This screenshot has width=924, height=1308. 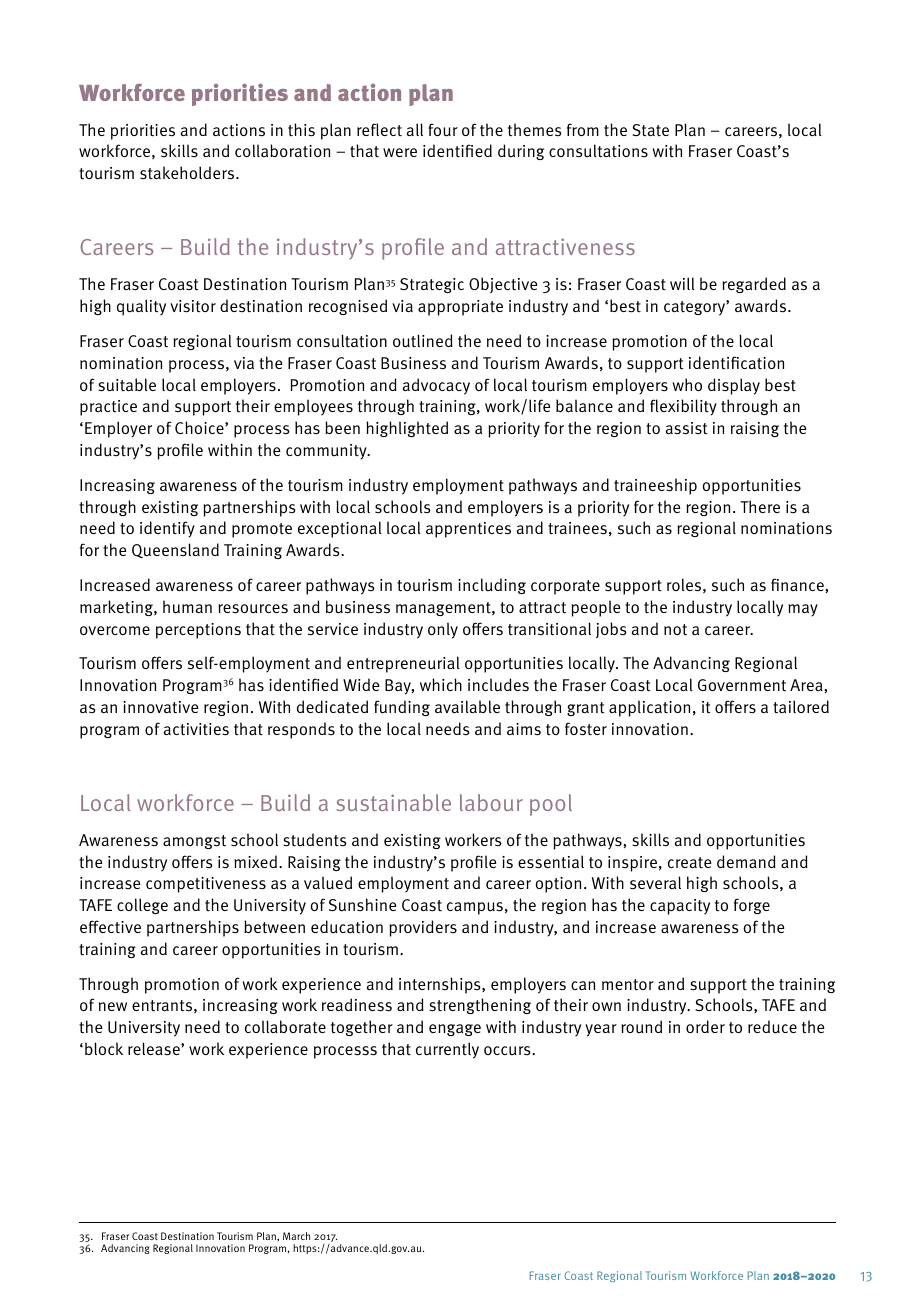 What do you see at coordinates (142, 906) in the screenshot?
I see `college` at bounding box center [142, 906].
